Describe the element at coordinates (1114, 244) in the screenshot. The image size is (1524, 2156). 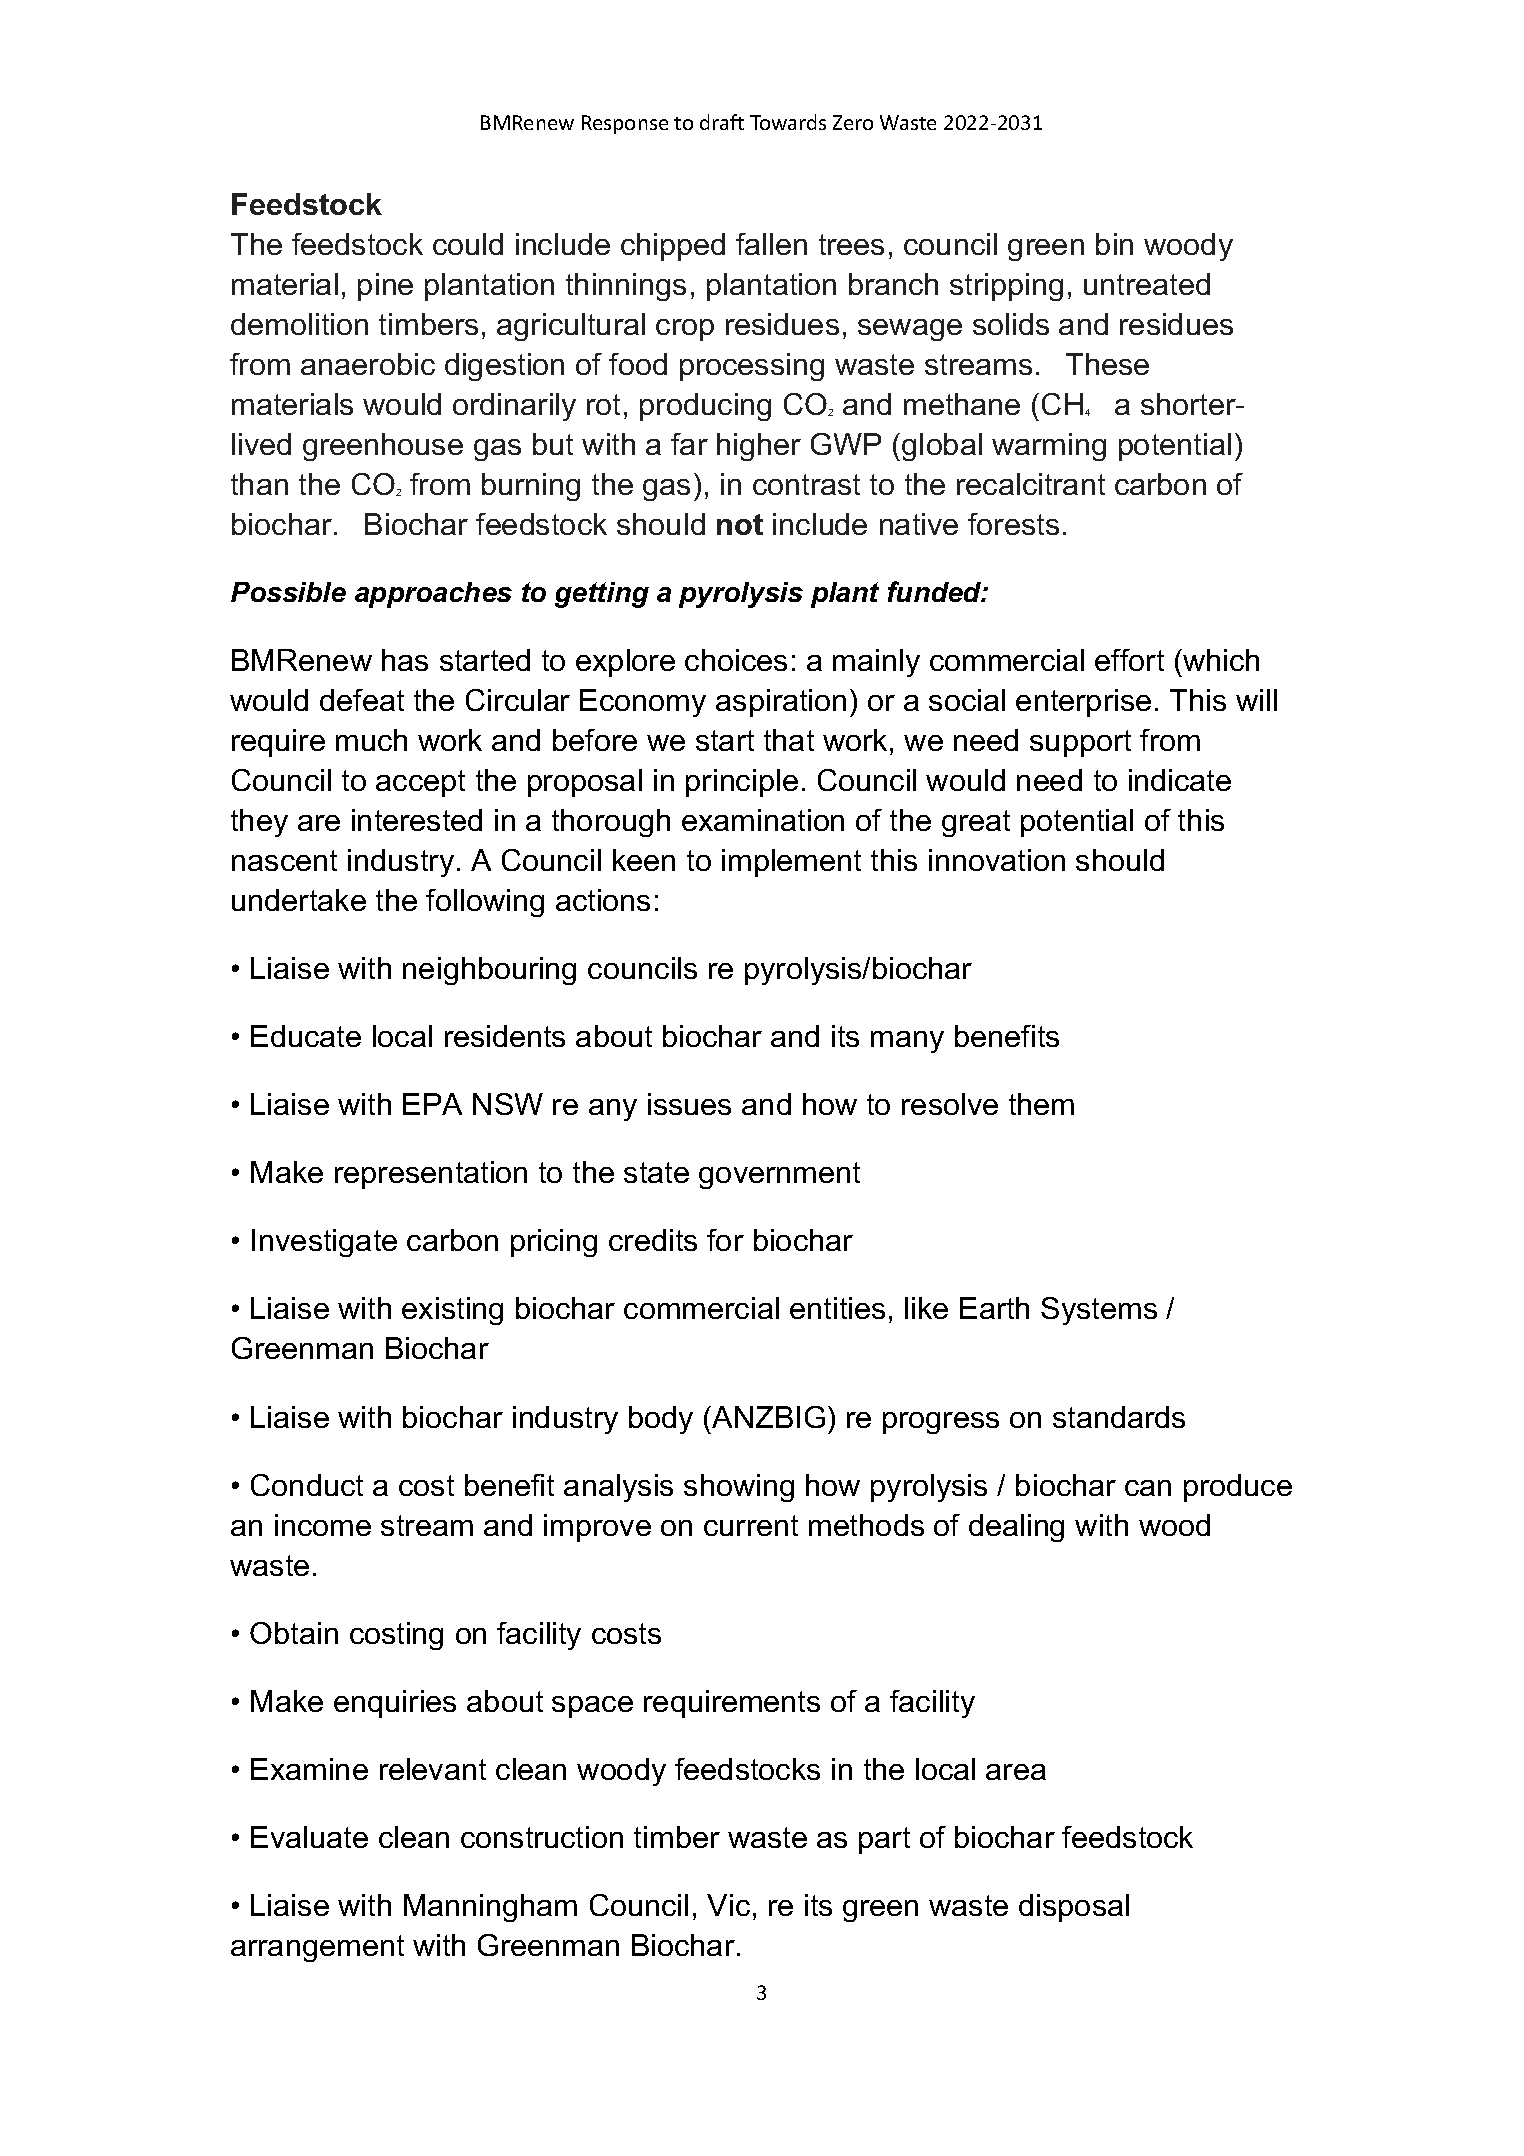
I see `bin` at that location.
